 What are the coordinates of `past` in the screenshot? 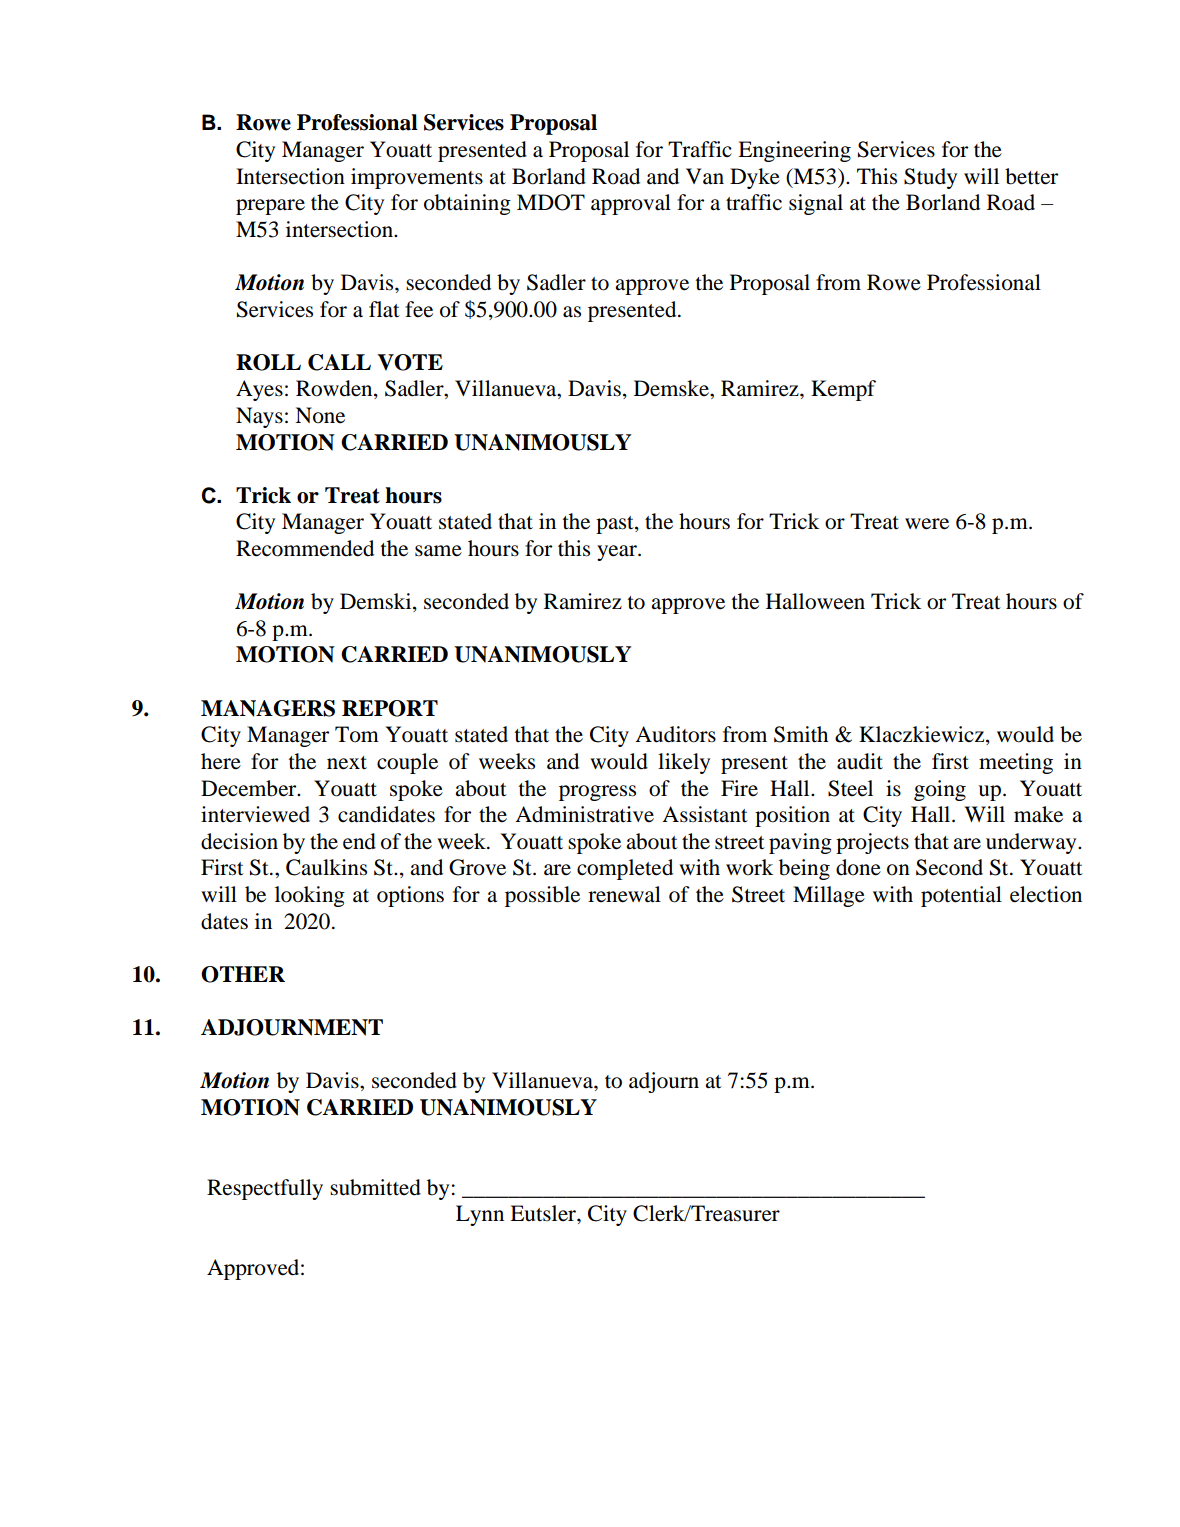 It's located at (616, 525).
